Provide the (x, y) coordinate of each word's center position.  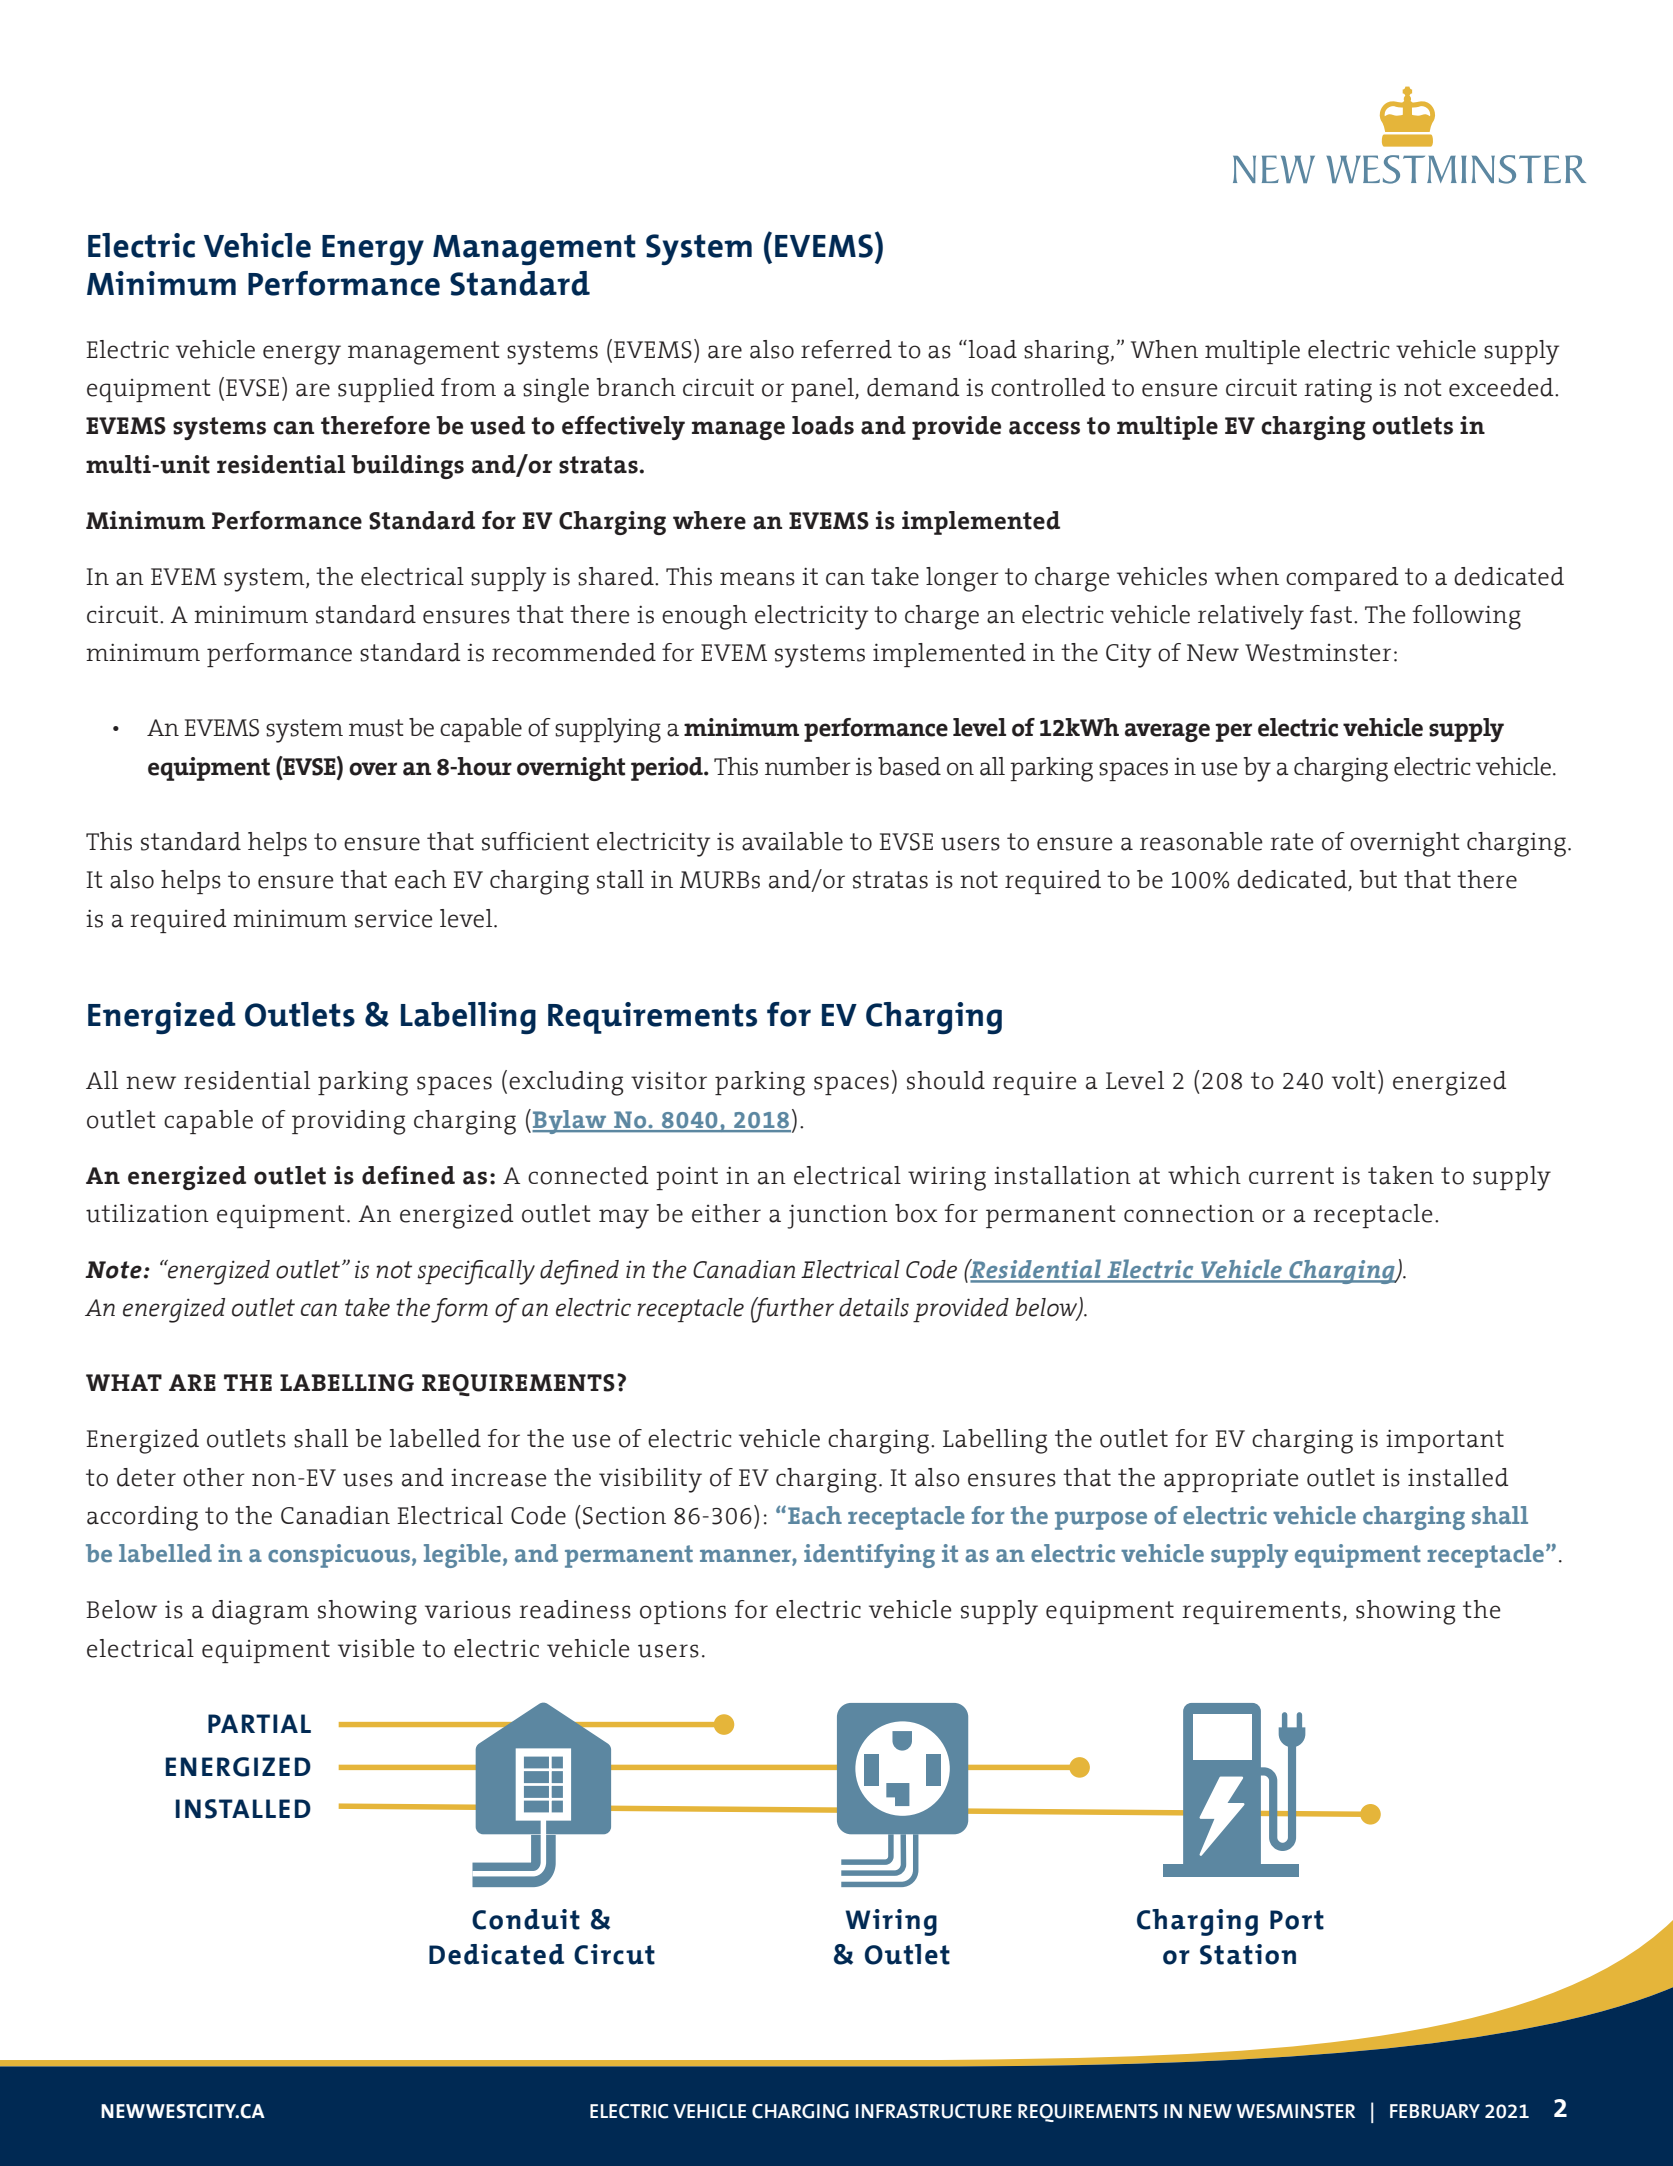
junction (837, 1216)
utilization (147, 1213)
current (1291, 1176)
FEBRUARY (1435, 2111)
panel (823, 390)
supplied (386, 390)
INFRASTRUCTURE (934, 2111)
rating (1338, 391)
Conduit (526, 1919)
